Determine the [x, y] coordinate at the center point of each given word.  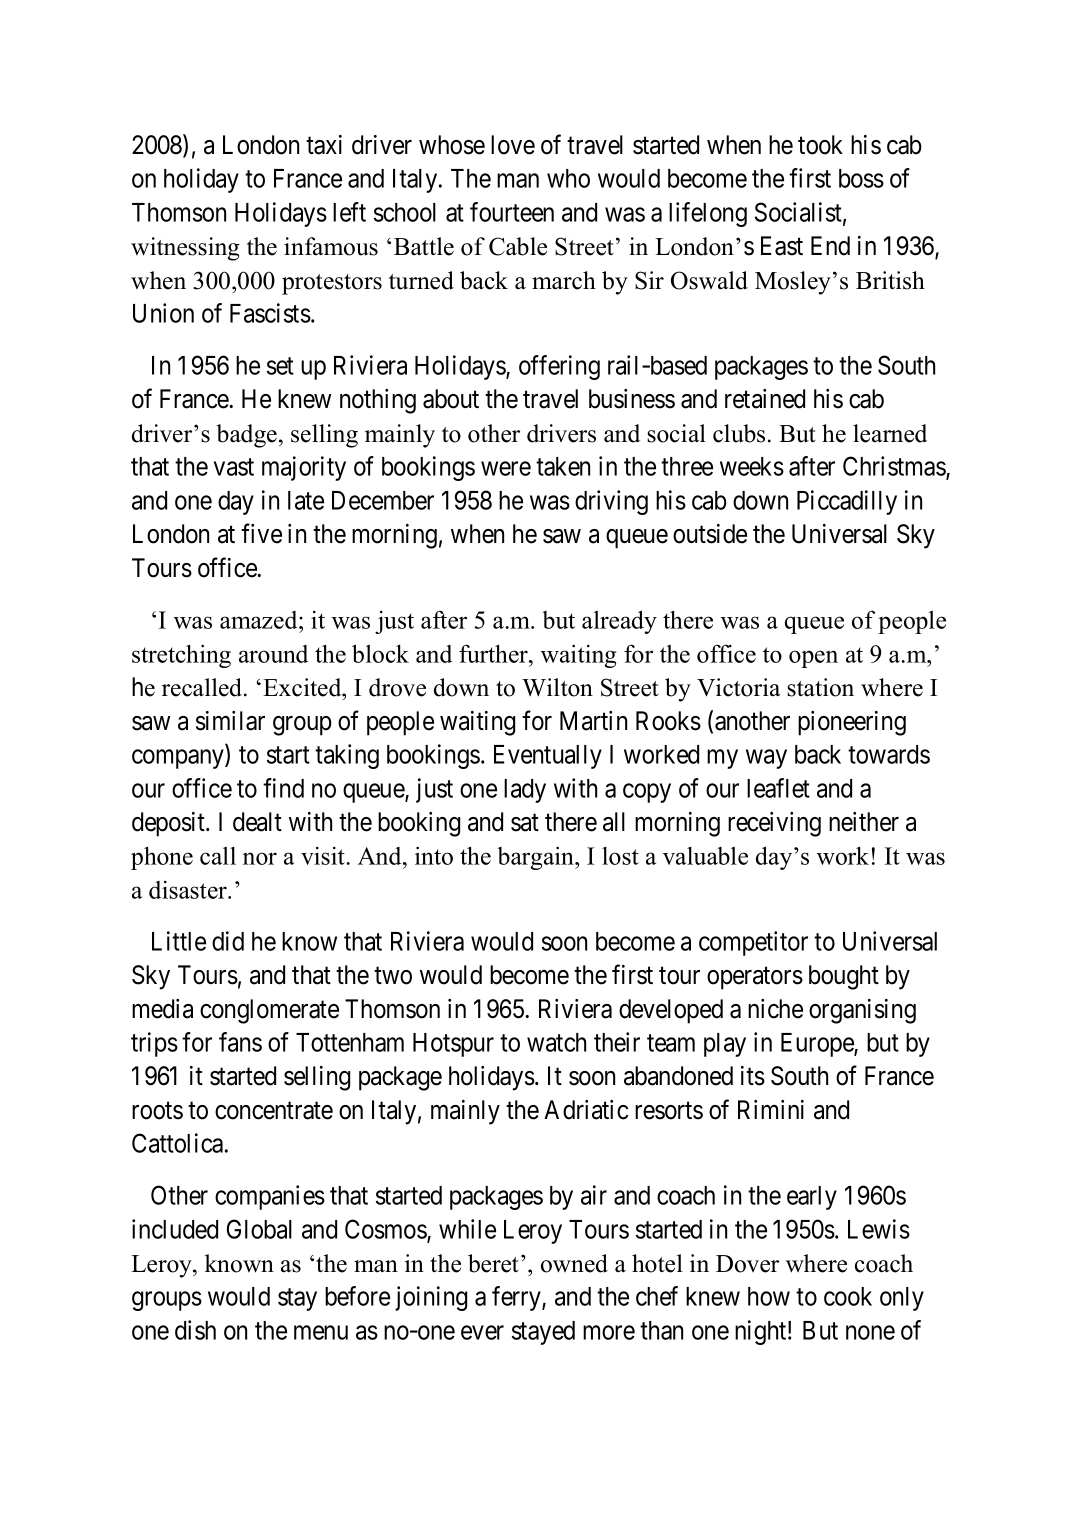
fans [240, 1042]
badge [248, 436]
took [820, 145]
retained [765, 399]
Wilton [557, 687]
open [813, 659]
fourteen [512, 212]
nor [260, 858]
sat [525, 823]
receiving [774, 824]
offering [559, 367]
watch [556, 1042]
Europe [818, 1045]
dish [195, 1330]
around [273, 654]
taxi [324, 145]
